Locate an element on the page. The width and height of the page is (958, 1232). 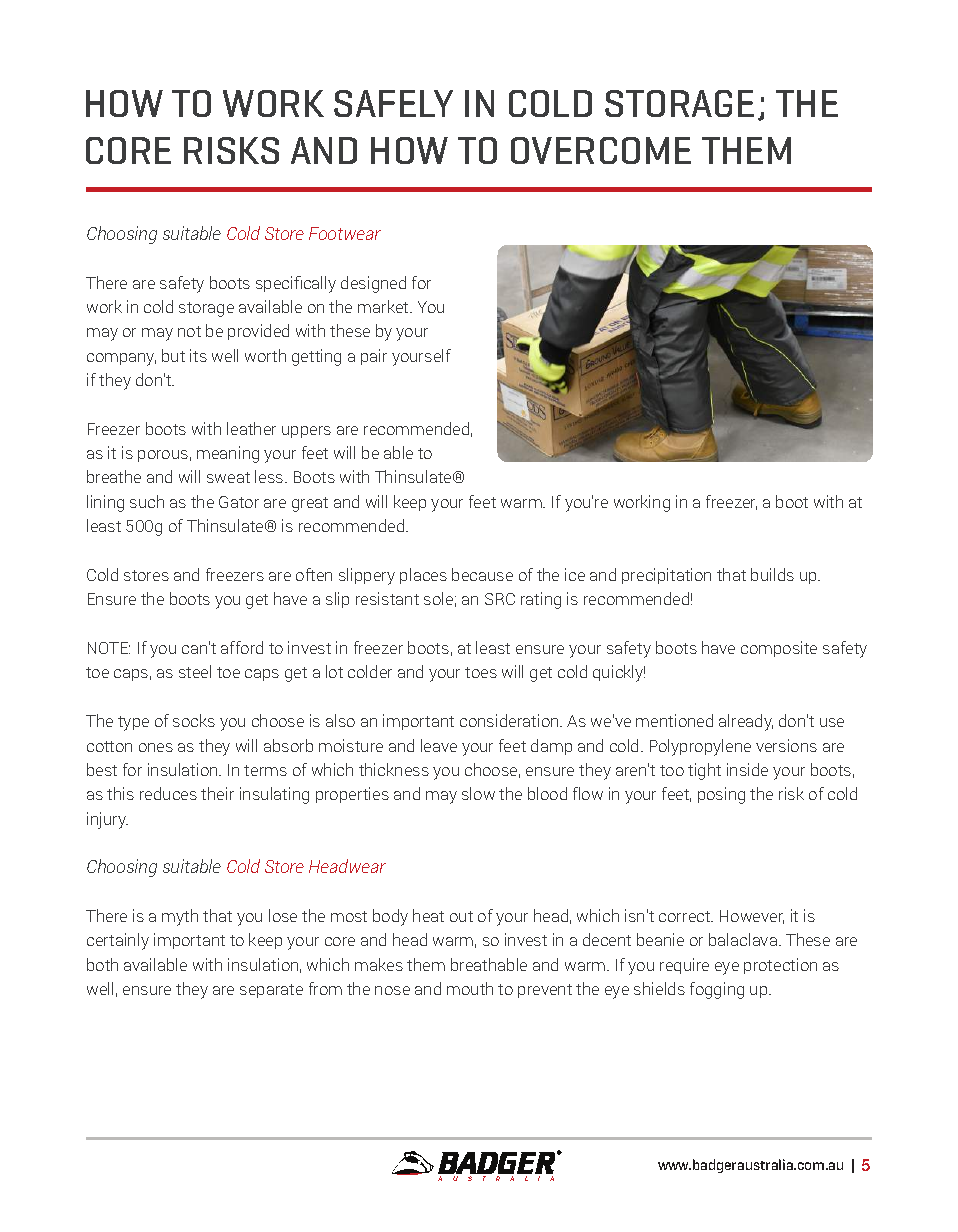
pair is located at coordinates (374, 357).
